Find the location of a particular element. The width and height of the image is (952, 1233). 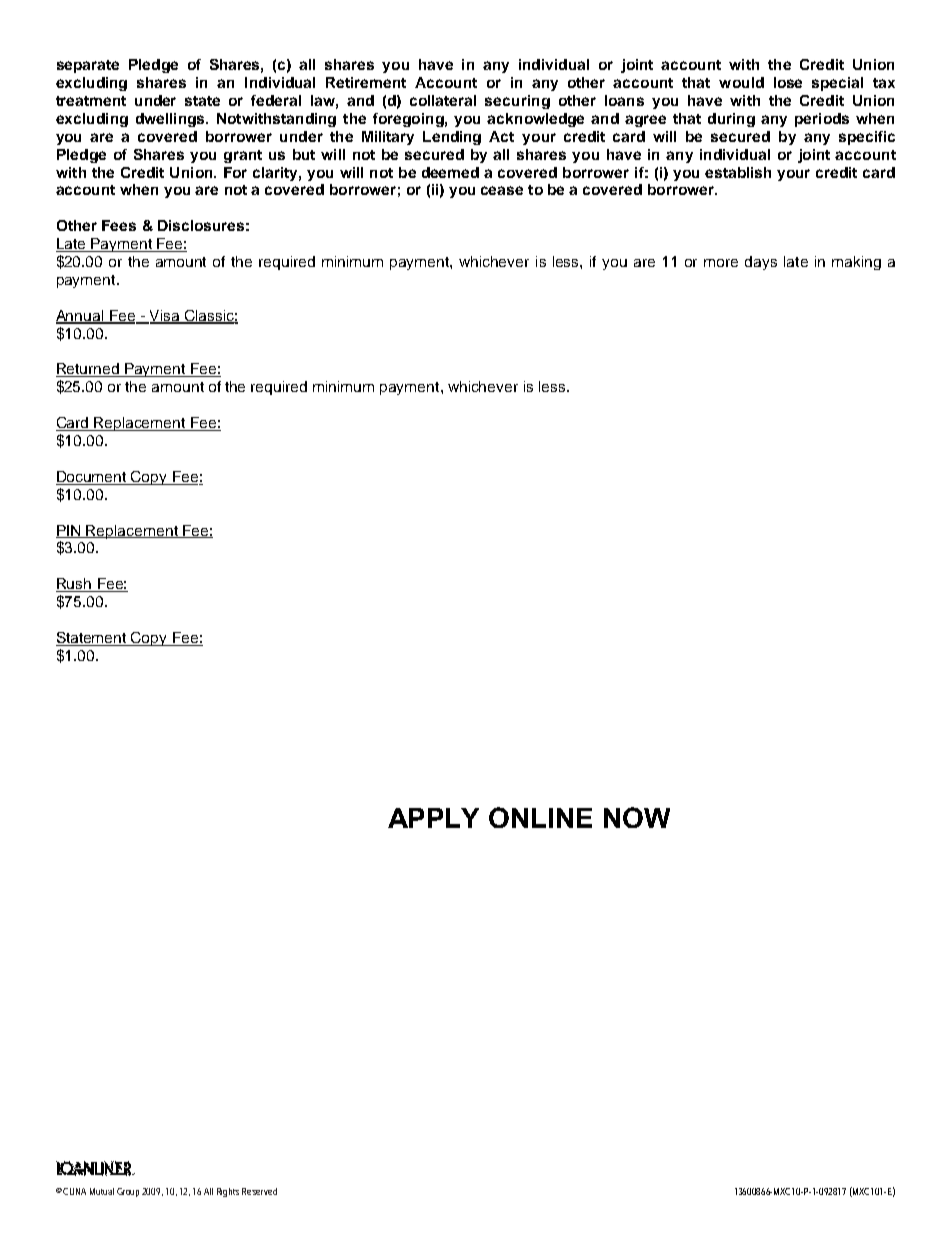

Rights is located at coordinates (228, 1192).
